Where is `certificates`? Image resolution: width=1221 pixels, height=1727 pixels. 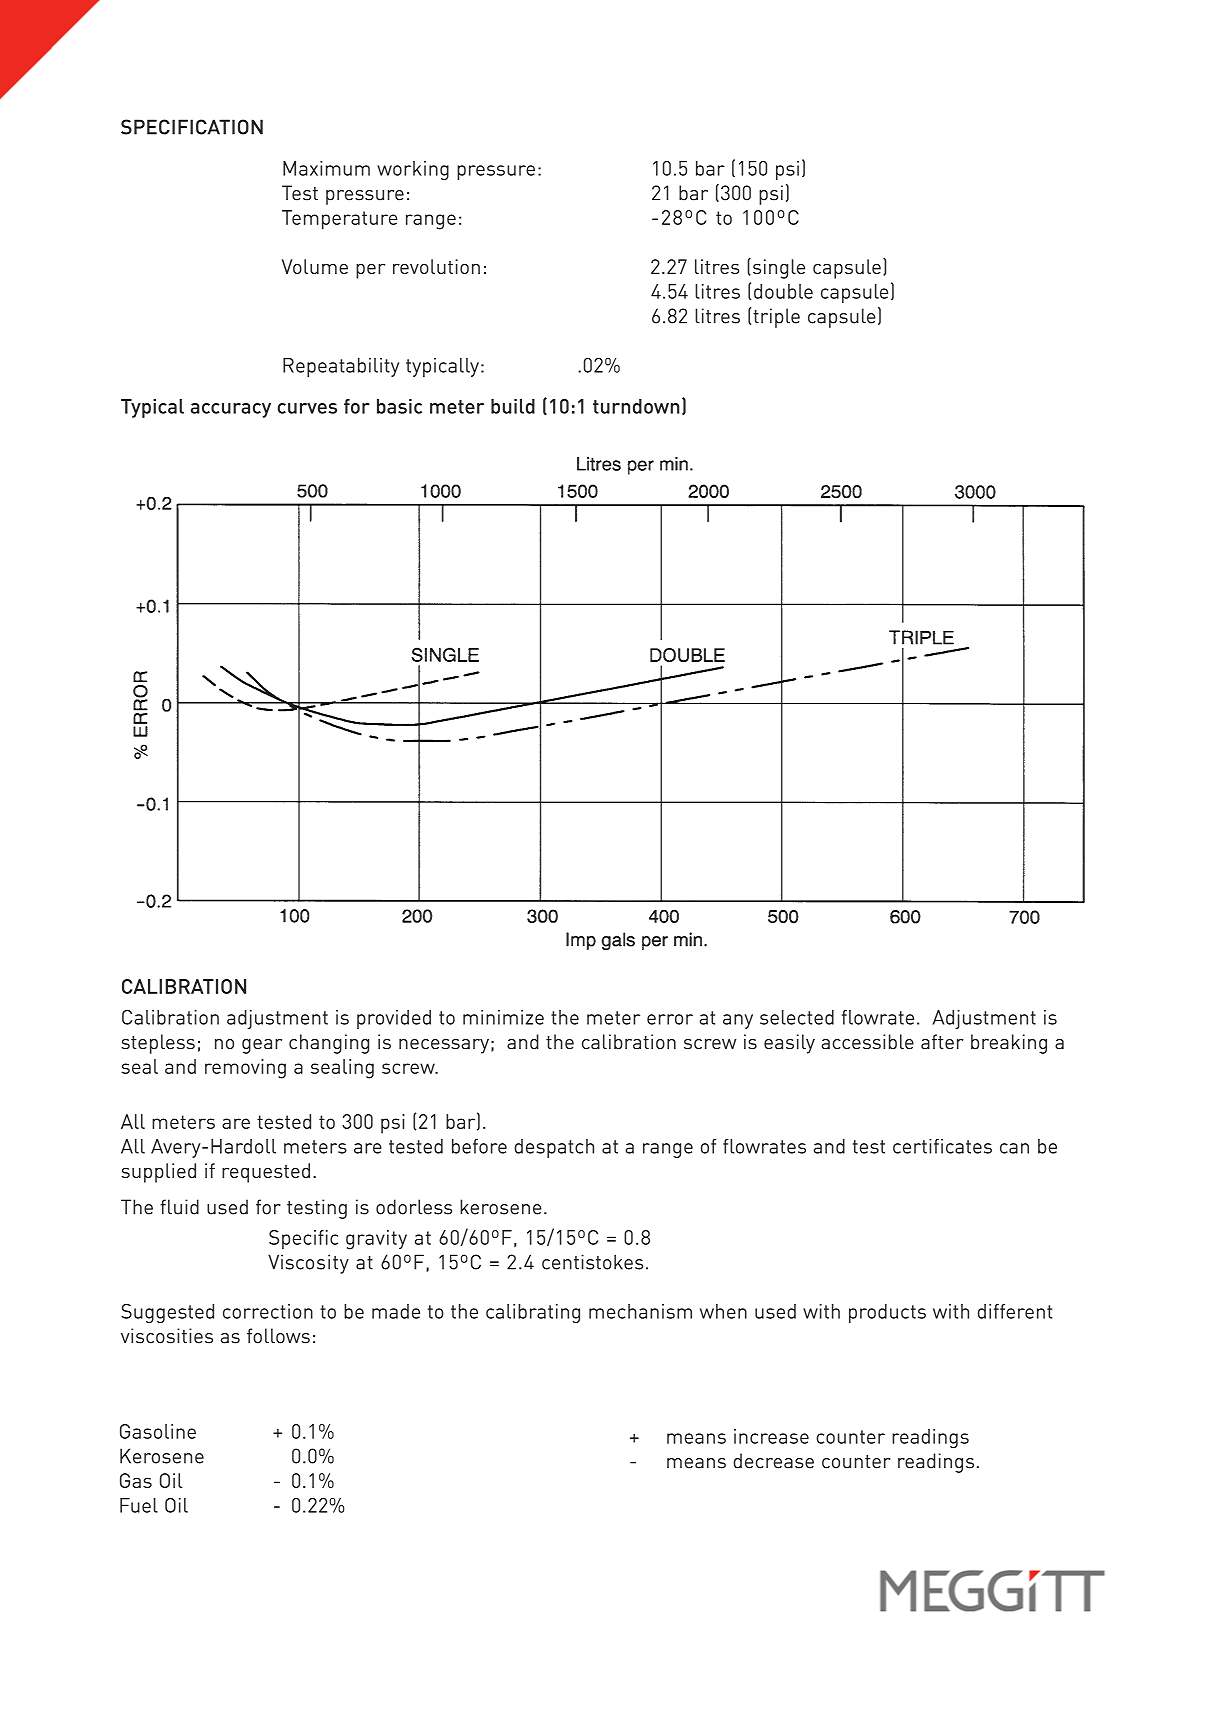
certificates is located at coordinates (942, 1146).
